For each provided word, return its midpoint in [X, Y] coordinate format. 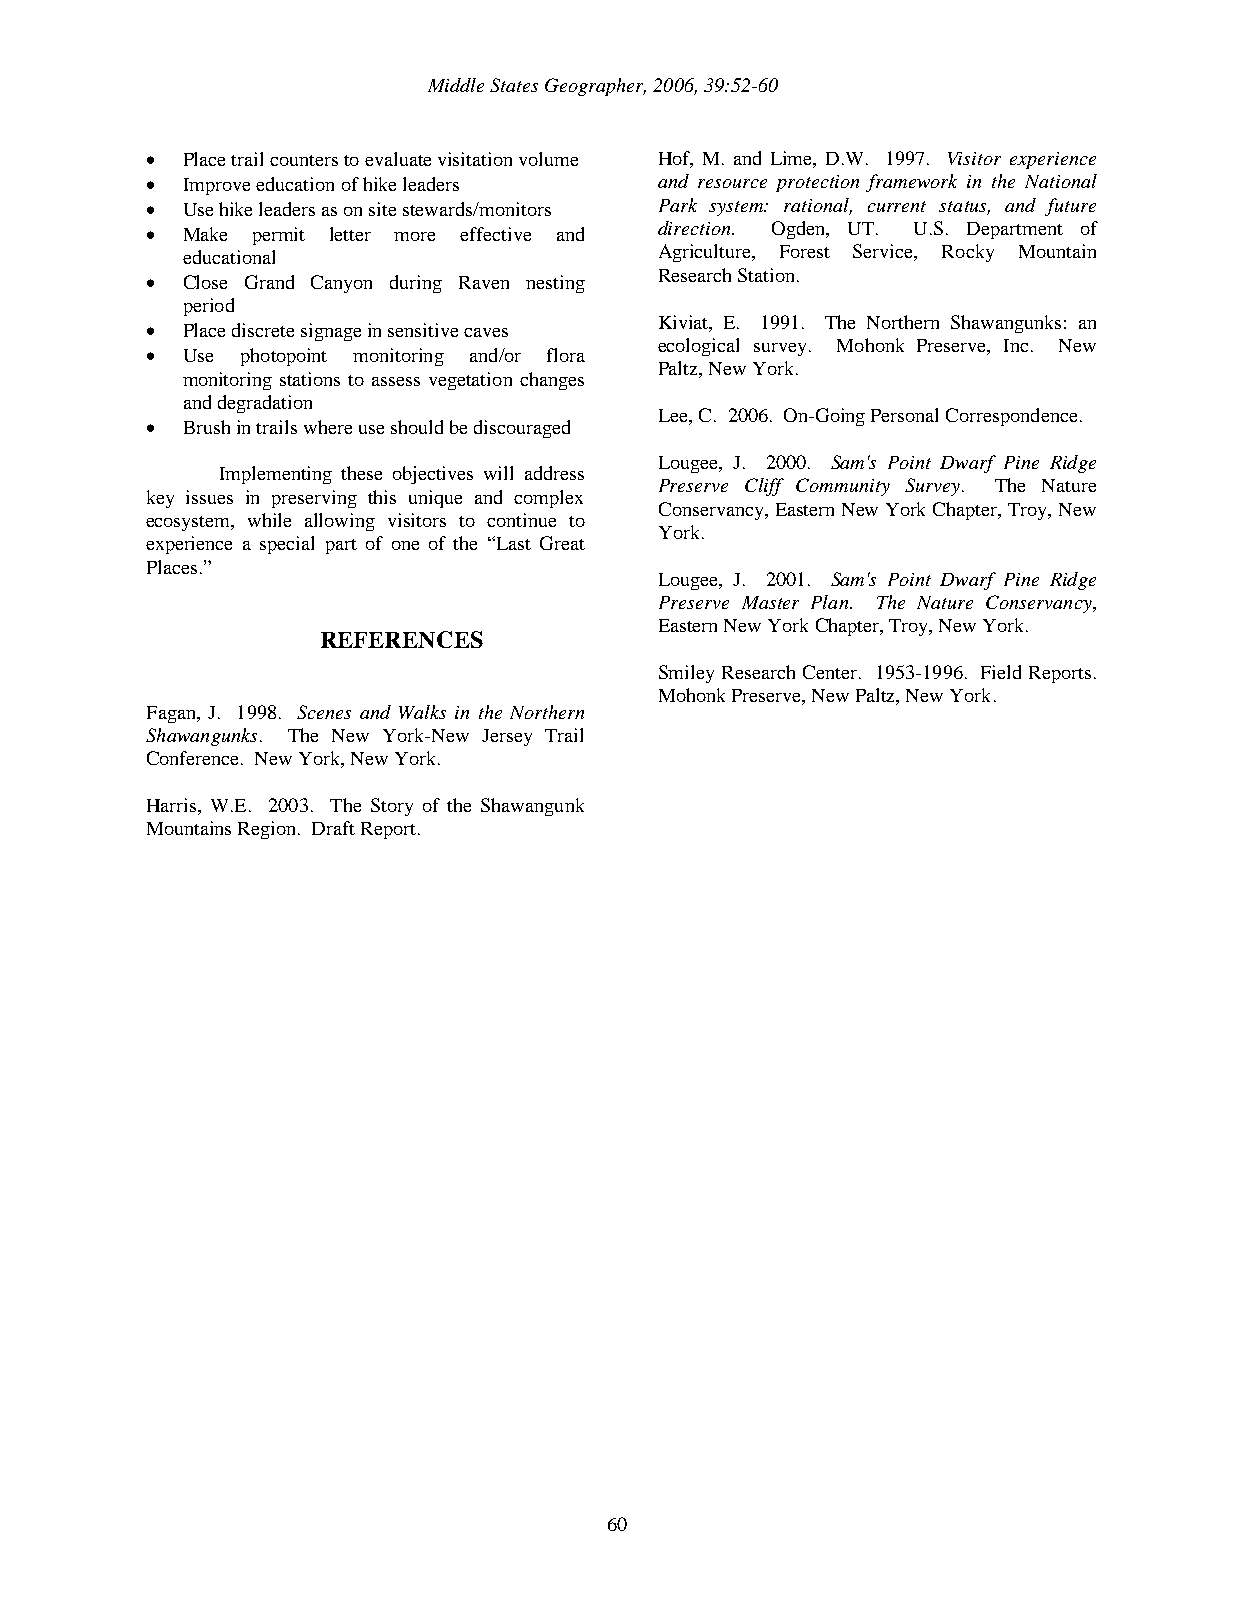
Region [268, 830]
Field [1001, 672]
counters [304, 160]
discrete [263, 330]
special [287, 545]
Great [562, 543]
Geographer [595, 87]
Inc [1016, 345]
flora [566, 355]
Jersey [507, 737]
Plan [831, 602]
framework [911, 183]
